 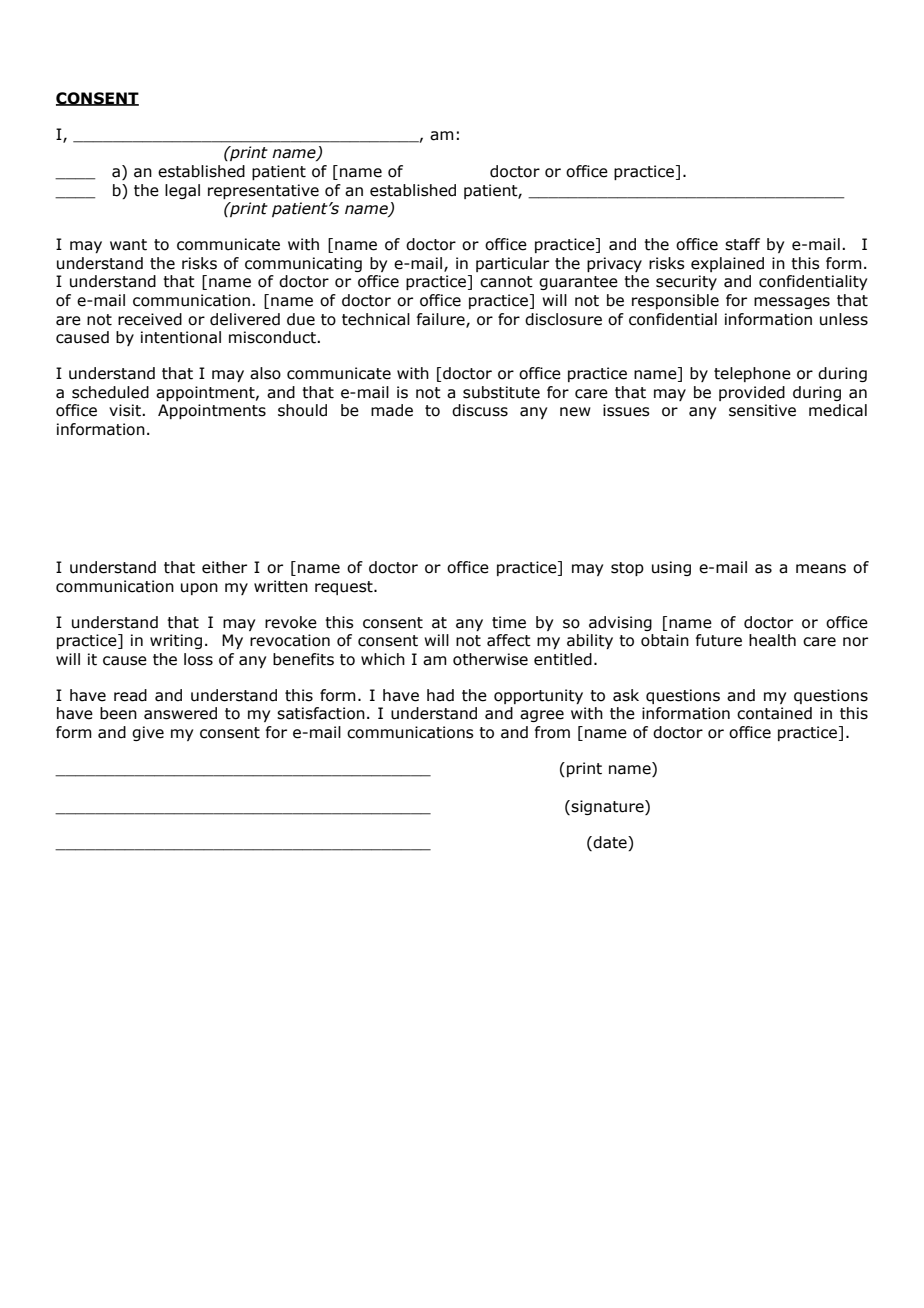 What do you see at coordinates (627, 569) in the screenshot?
I see `stop` at bounding box center [627, 569].
